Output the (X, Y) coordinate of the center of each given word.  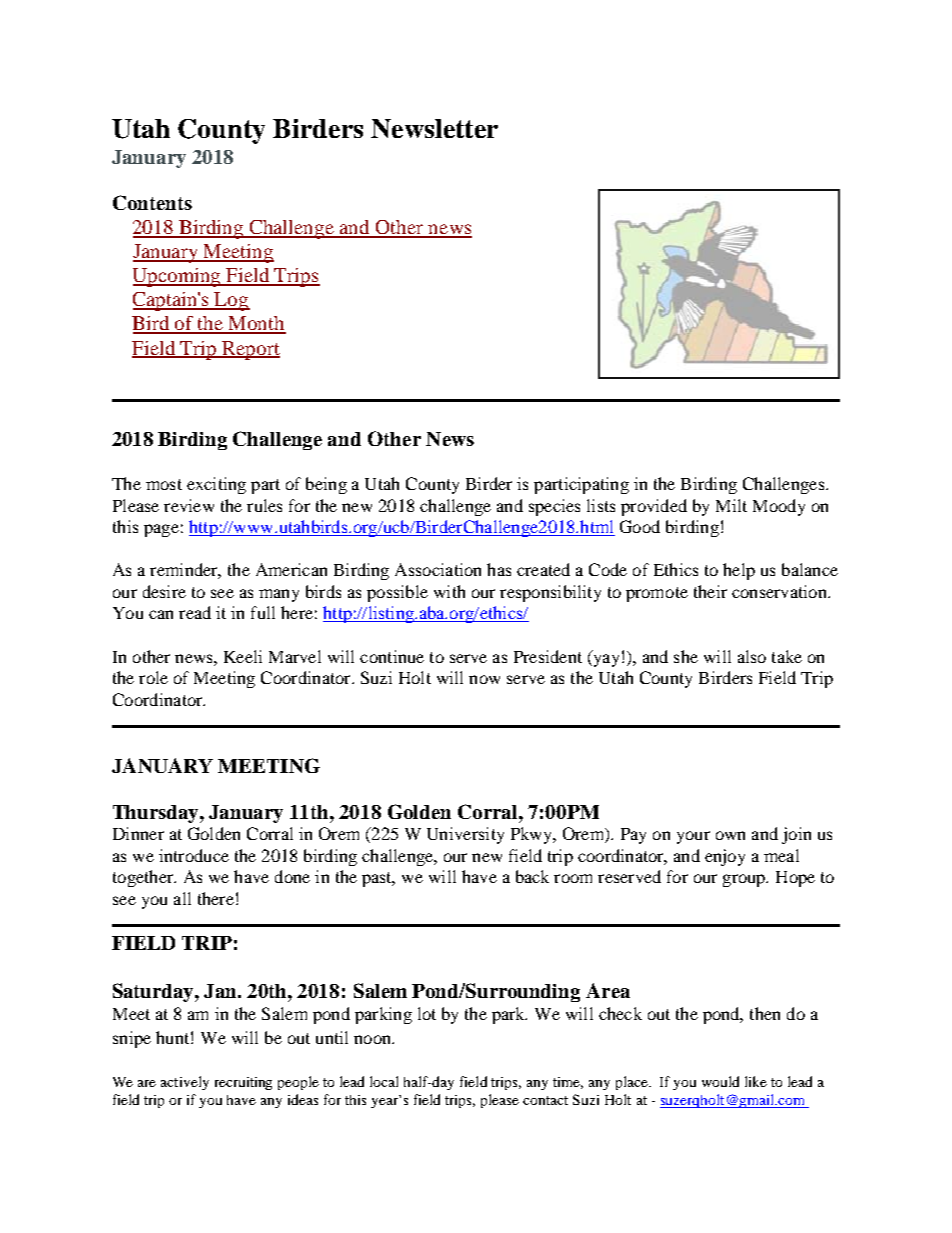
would (720, 1081)
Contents (152, 202)
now (484, 679)
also (752, 656)
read (195, 612)
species (554, 507)
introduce (194, 855)
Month (256, 324)
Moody (779, 507)
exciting (216, 485)
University (465, 835)
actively (185, 1083)
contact (545, 1100)
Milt (731, 505)
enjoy (725, 857)
